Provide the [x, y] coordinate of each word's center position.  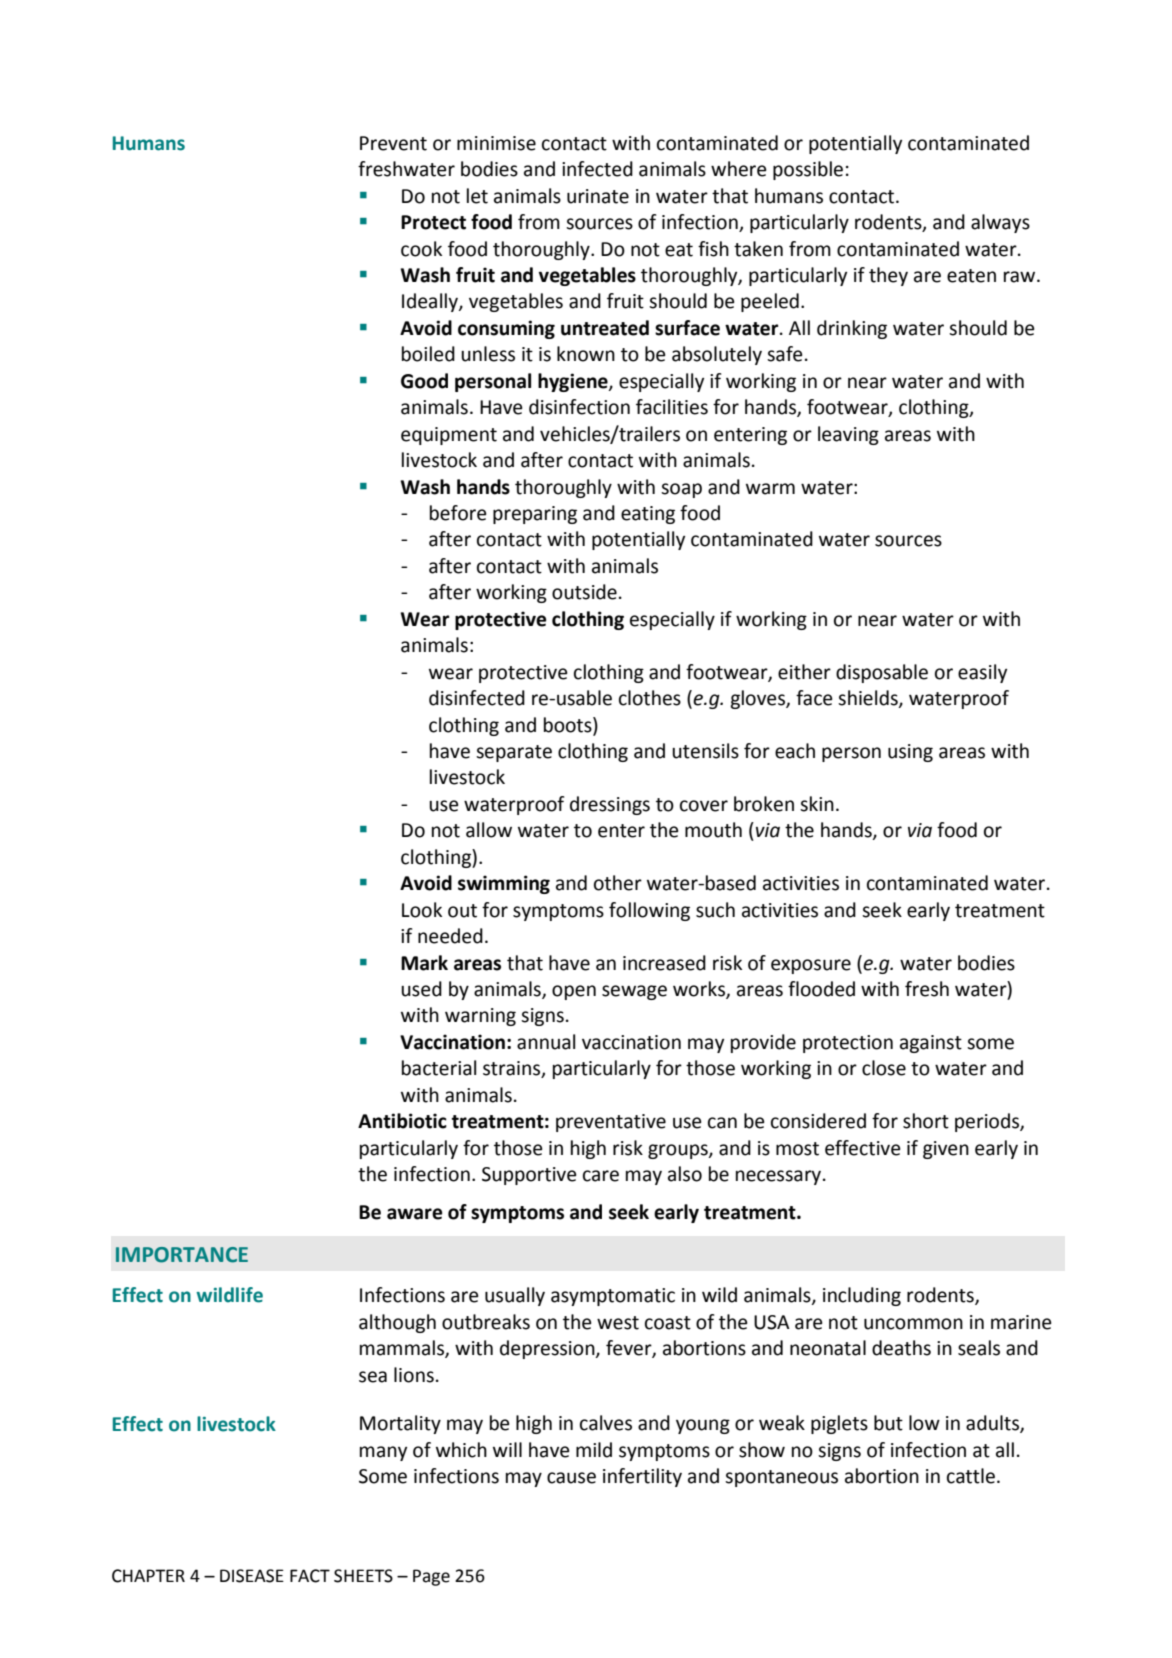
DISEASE [252, 1576]
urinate [598, 196]
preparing [535, 515]
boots [569, 725]
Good [424, 381]
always [1000, 223]
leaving [848, 435]
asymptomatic [613, 1297]
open [574, 992]
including [862, 1296]
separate [514, 753]
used [421, 989]
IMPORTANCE [182, 1255]
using [910, 753]
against [931, 1044]
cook [421, 249]
